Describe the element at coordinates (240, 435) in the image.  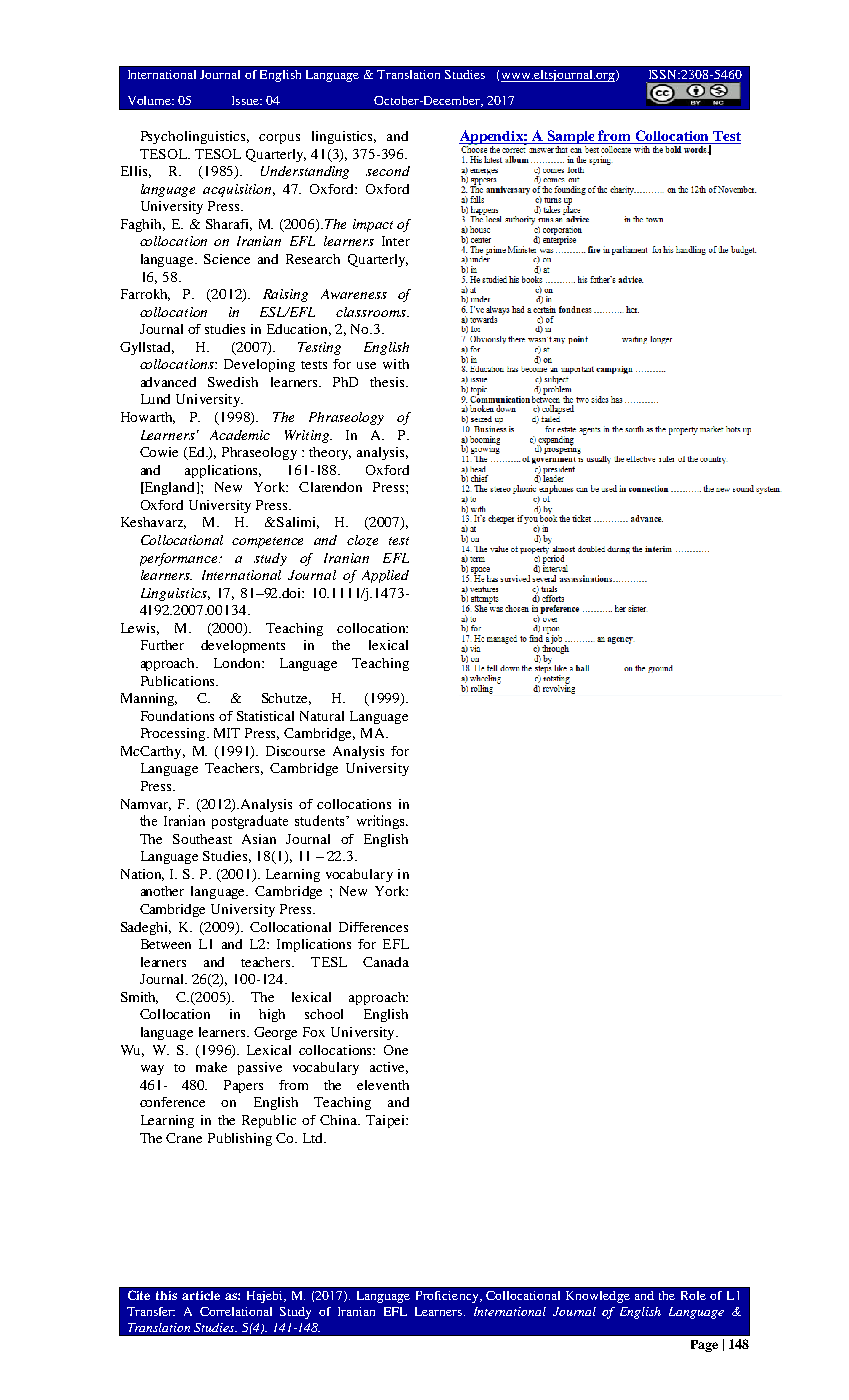
I see `Academic` at that location.
